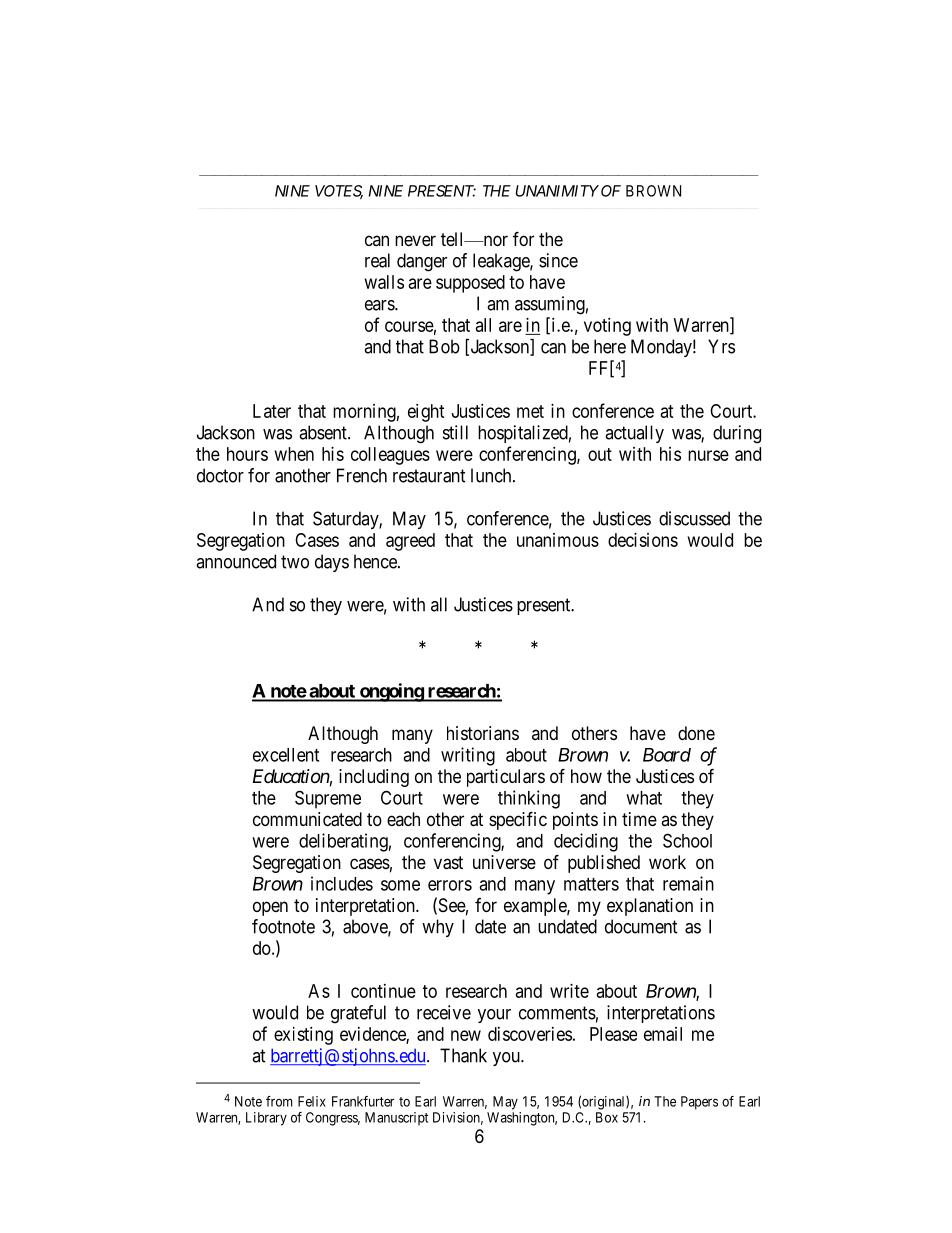 Image resolution: width=952 pixels, height=1233 pixels. I want to click on from, so click(279, 1101).
